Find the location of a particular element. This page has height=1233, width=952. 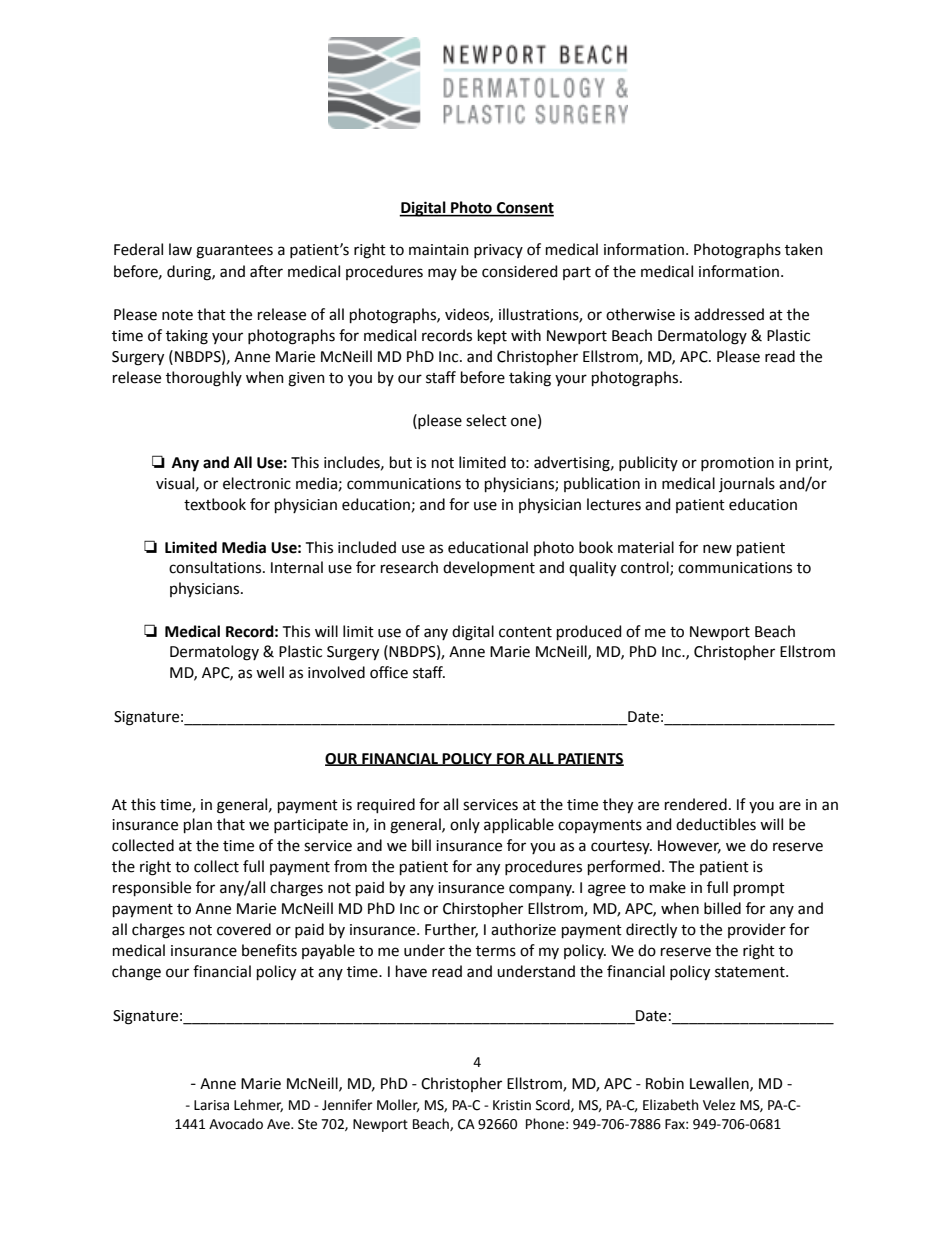

promotion is located at coordinates (737, 464).
